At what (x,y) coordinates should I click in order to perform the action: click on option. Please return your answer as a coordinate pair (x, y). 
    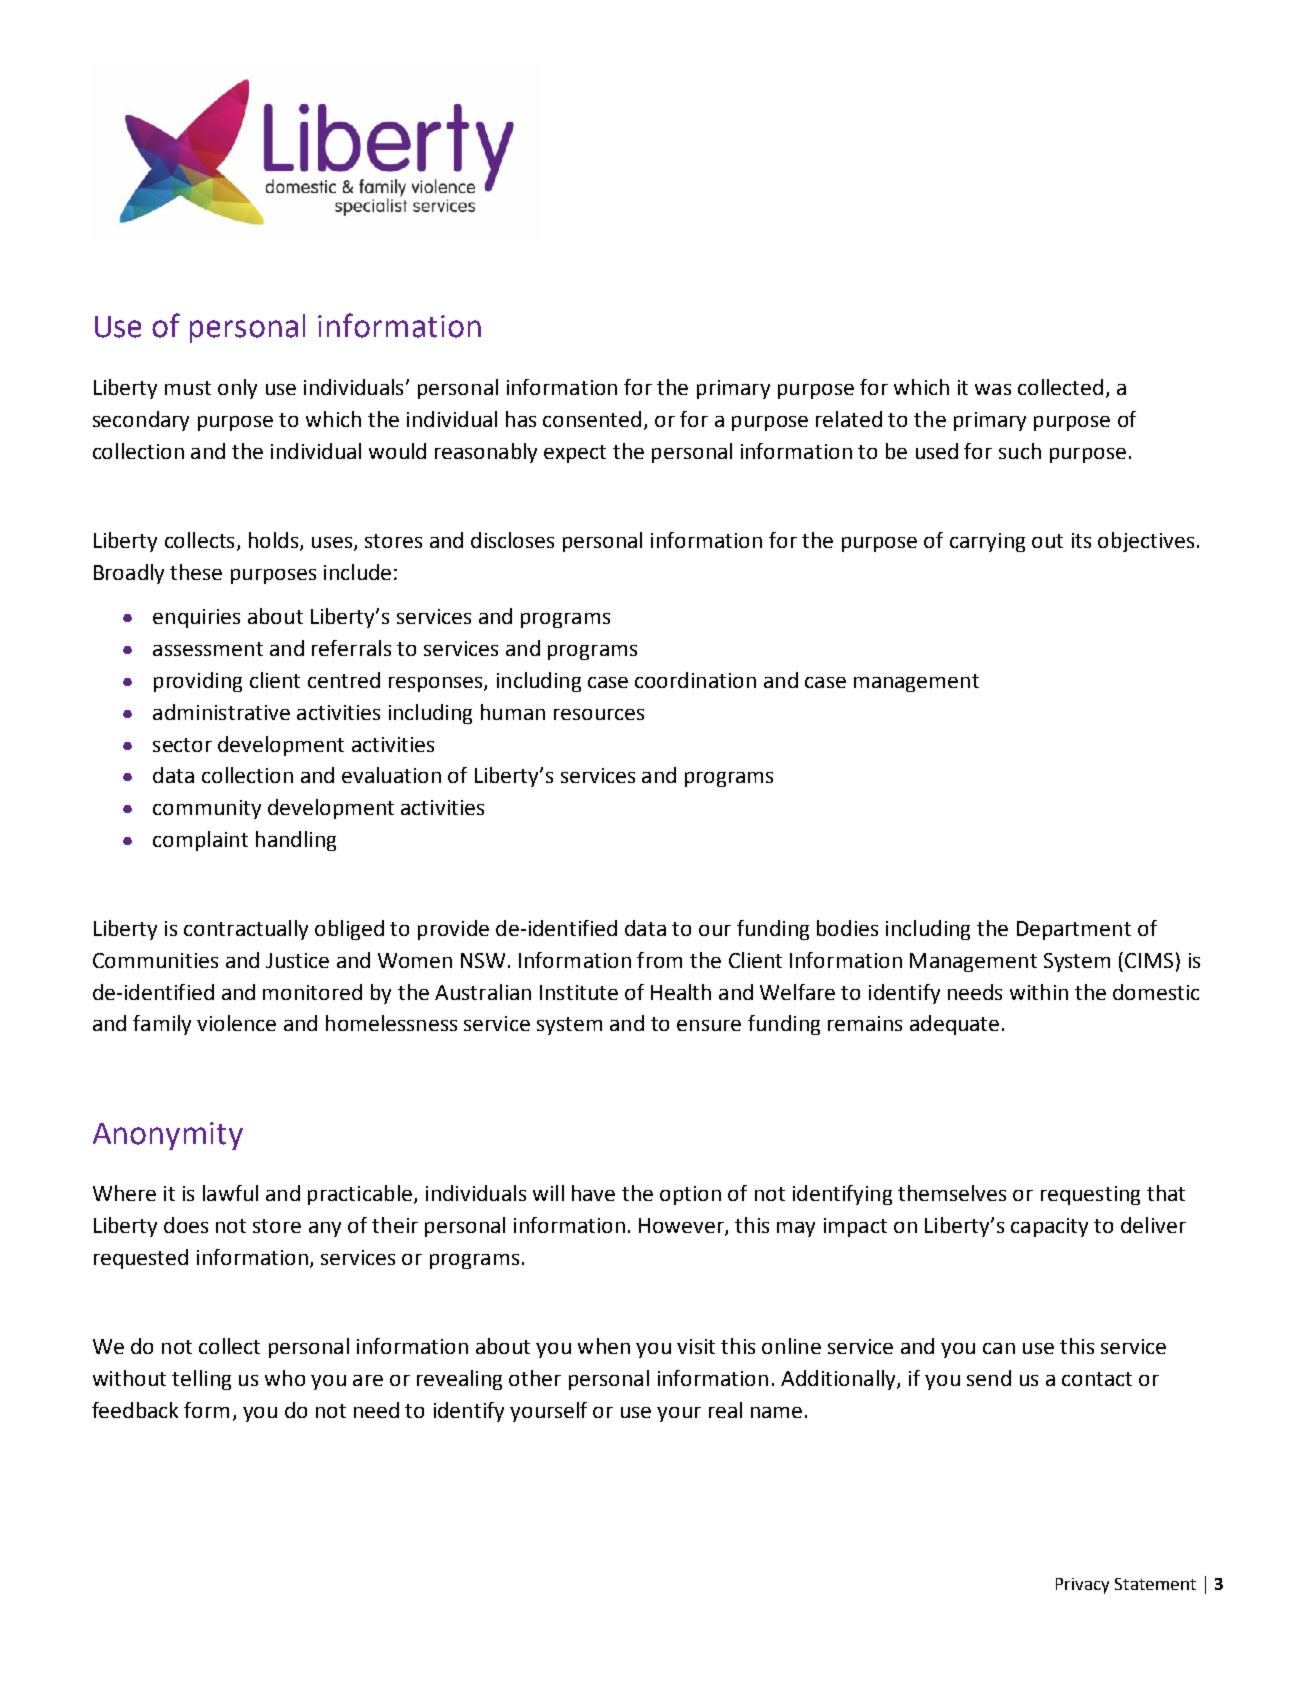
    Looking at the image, I should click on (690, 1195).
